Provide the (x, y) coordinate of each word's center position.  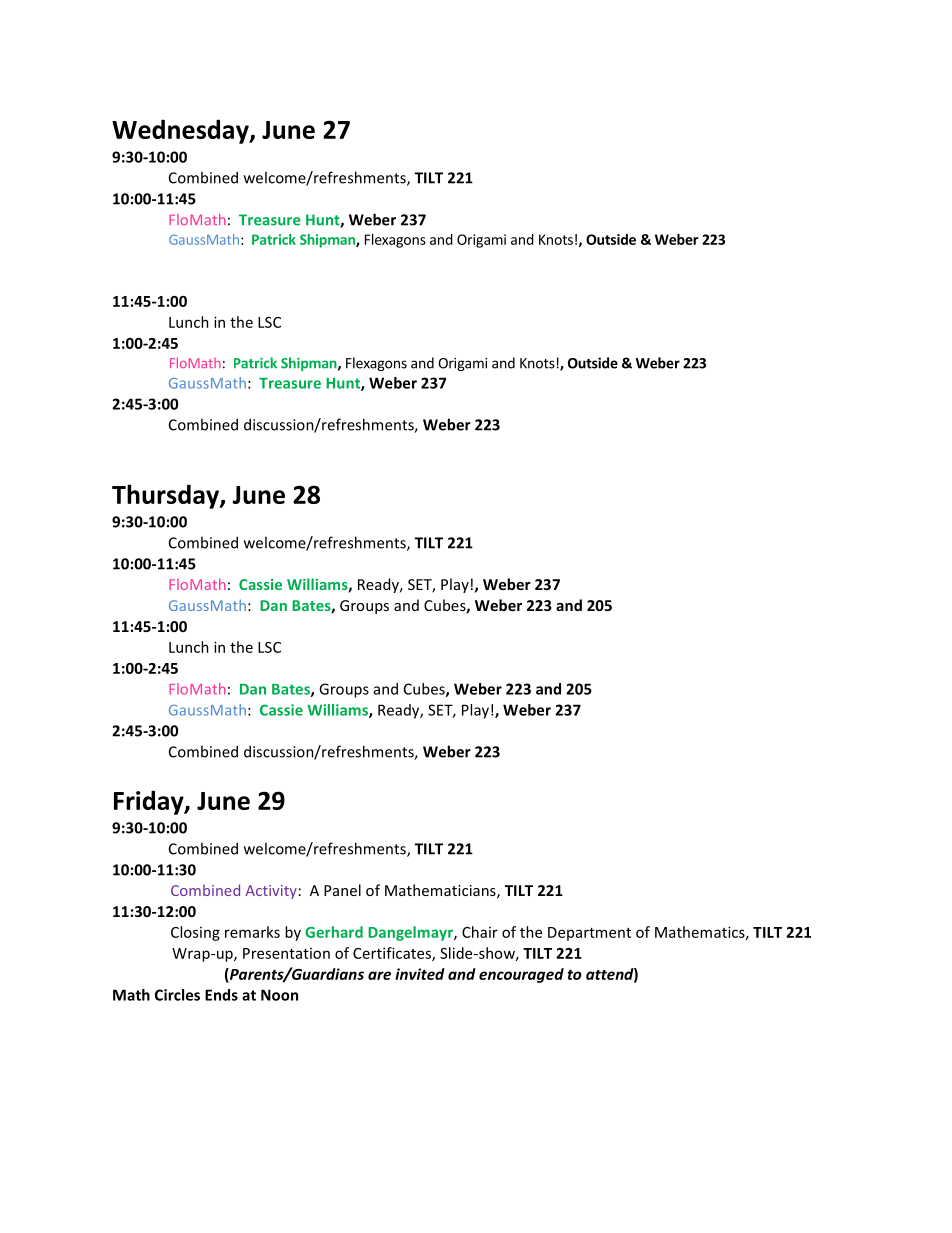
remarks (252, 932)
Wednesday (181, 131)
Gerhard (334, 932)
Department (589, 934)
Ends (221, 995)
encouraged (521, 975)
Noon (279, 995)
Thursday (166, 496)
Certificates (393, 954)
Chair (480, 932)
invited (420, 974)
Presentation (286, 953)
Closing (195, 933)
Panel (342, 890)
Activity (271, 892)
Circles (177, 995)
